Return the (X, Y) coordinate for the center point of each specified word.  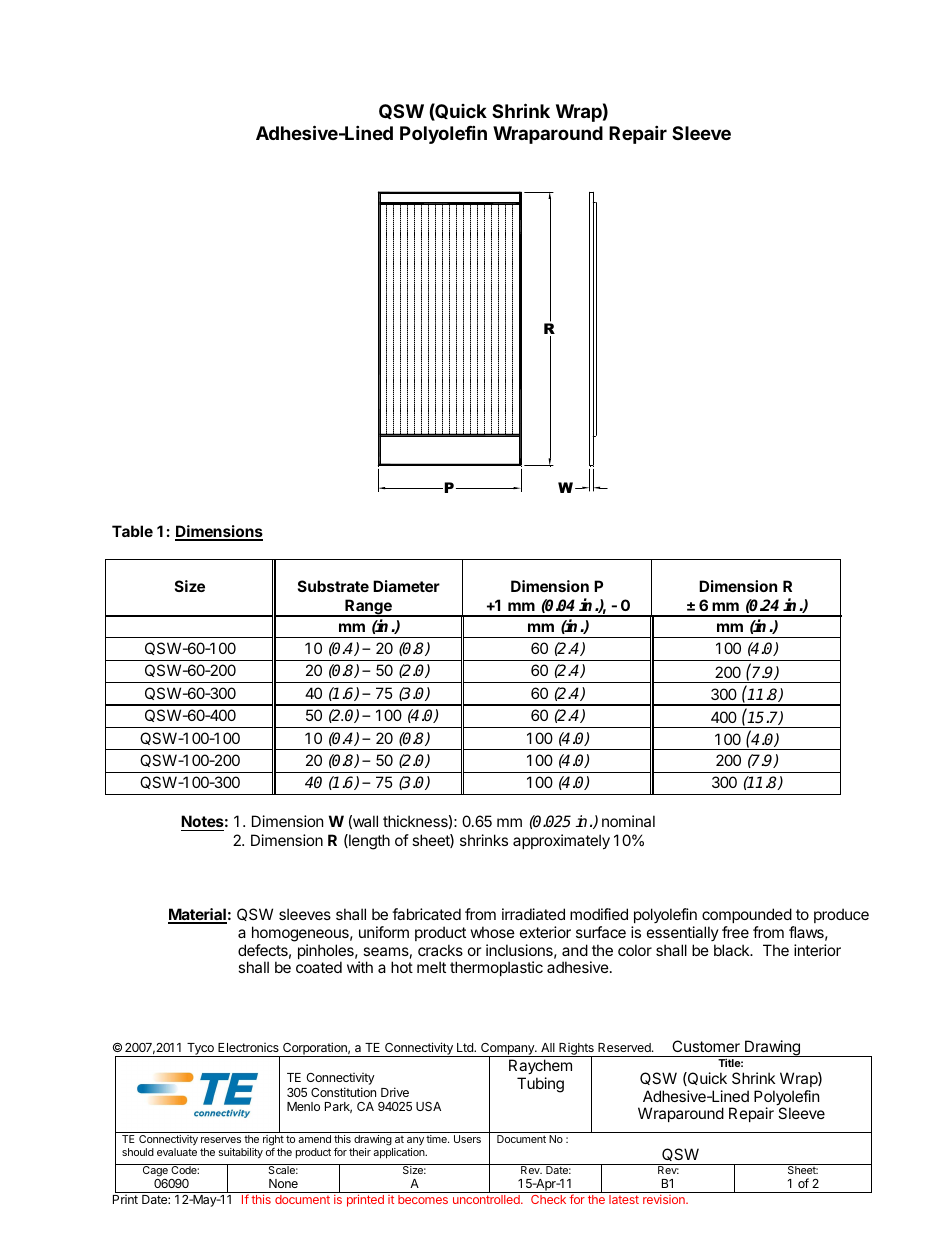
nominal (628, 821)
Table (132, 531)
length (368, 842)
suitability (241, 1153)
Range (368, 608)
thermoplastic (496, 968)
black (733, 950)
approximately (561, 841)
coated (319, 967)
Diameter (406, 586)
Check (548, 1199)
